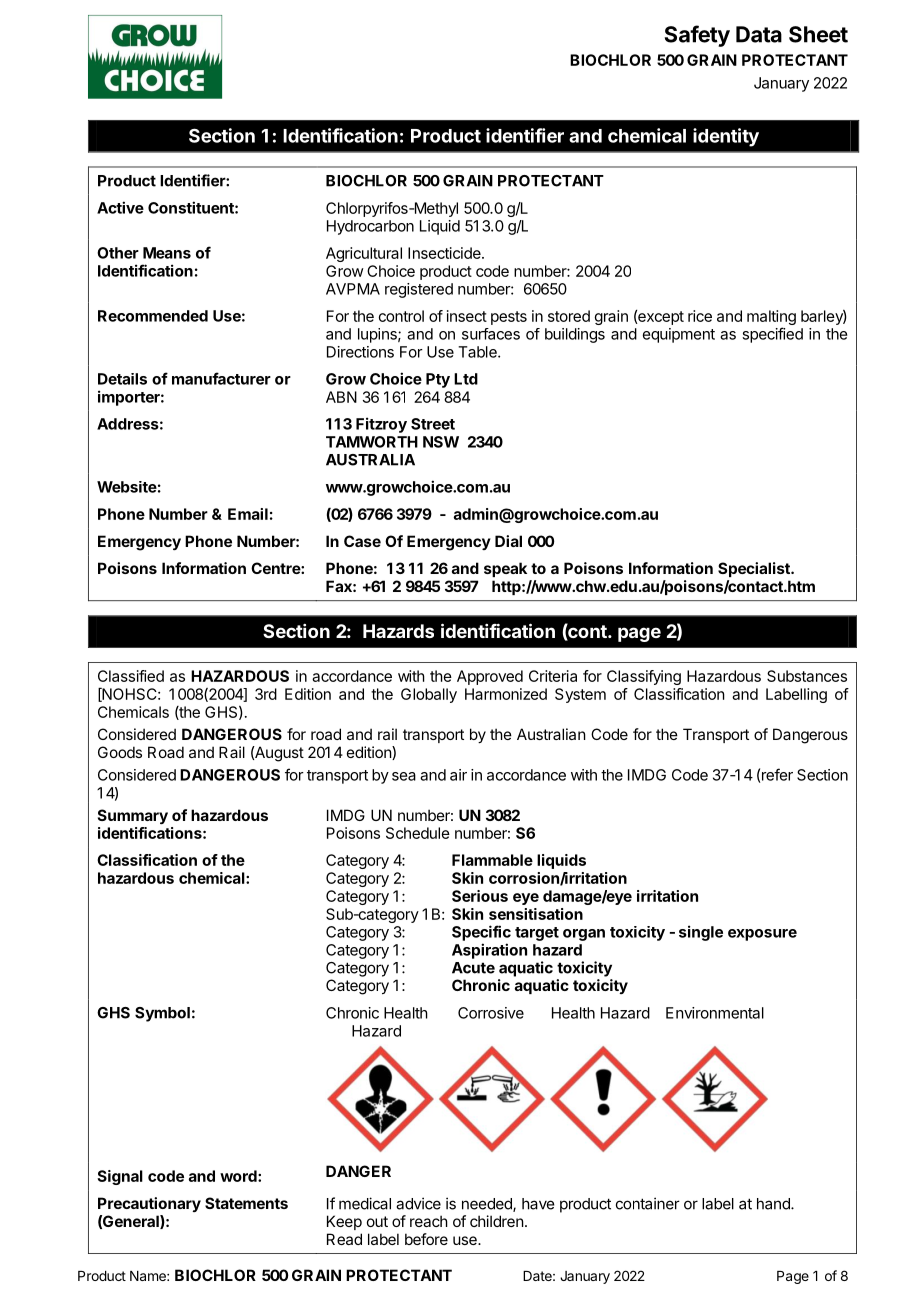 The width and height of the image is (924, 1309). What do you see at coordinates (370, 227) in the image?
I see `Hydrocarbon` at bounding box center [370, 227].
